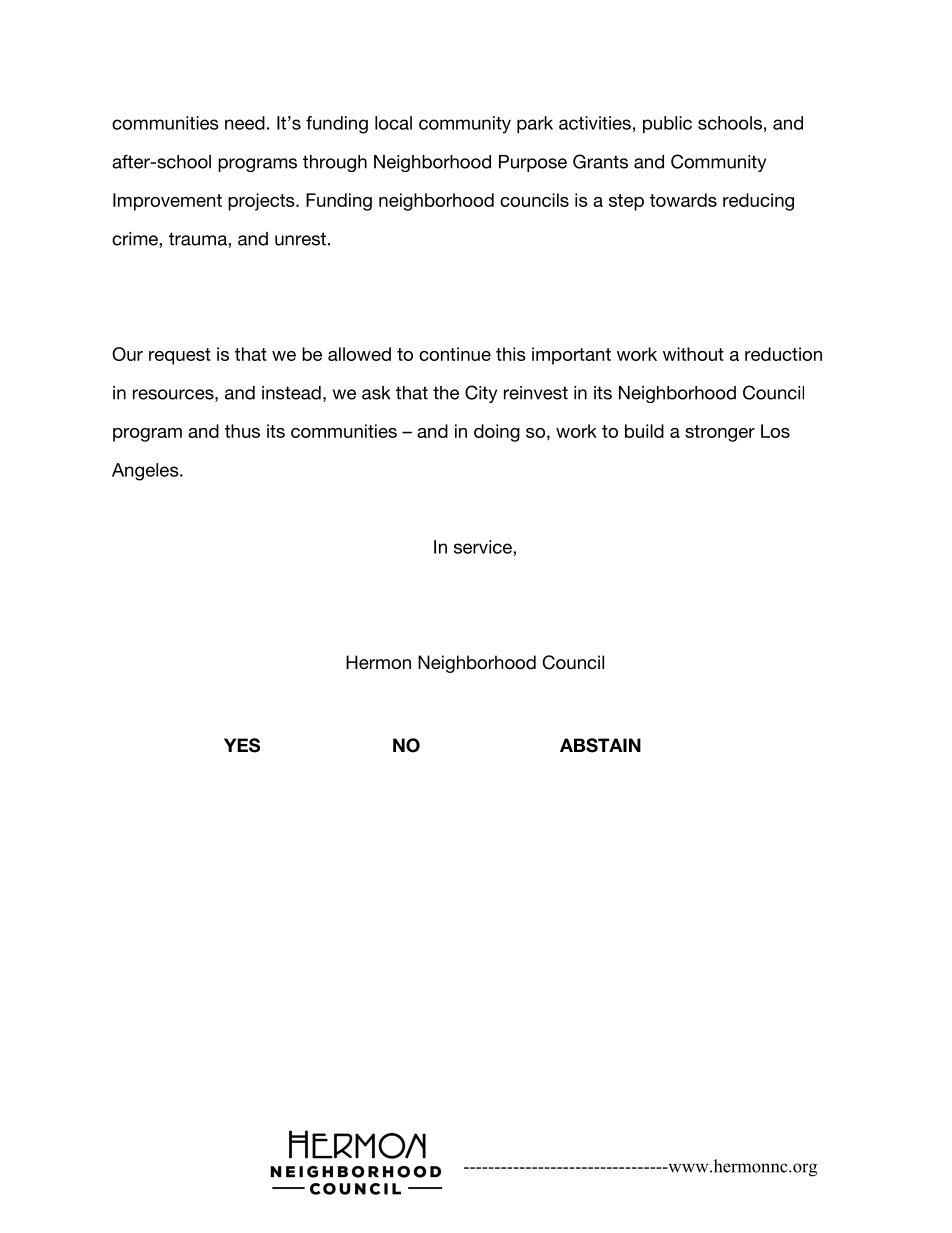  What do you see at coordinates (245, 123) in the image?
I see `need` at bounding box center [245, 123].
